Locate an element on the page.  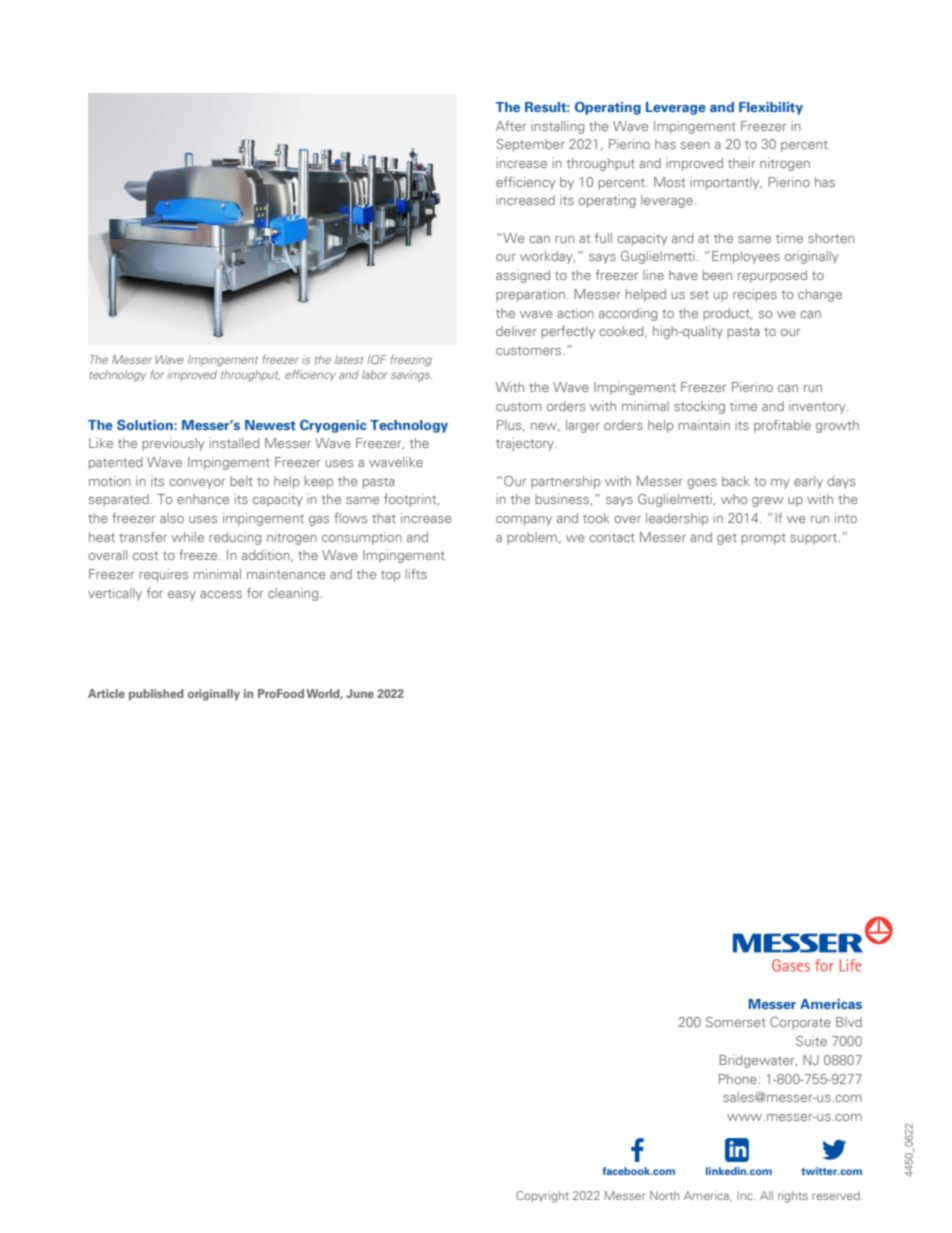
September is located at coordinates (531, 145).
